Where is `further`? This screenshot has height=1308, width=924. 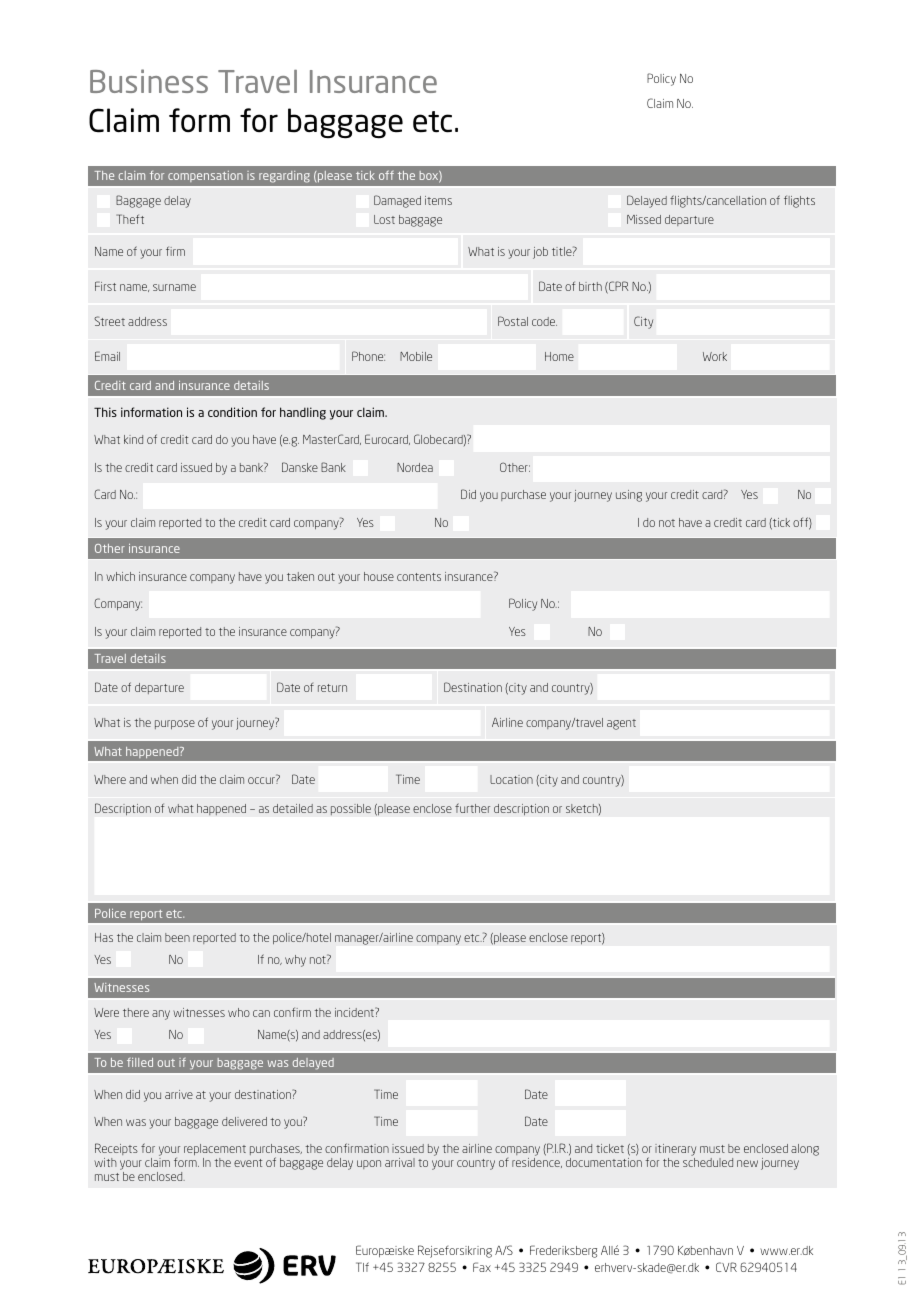
further is located at coordinates (472, 808).
